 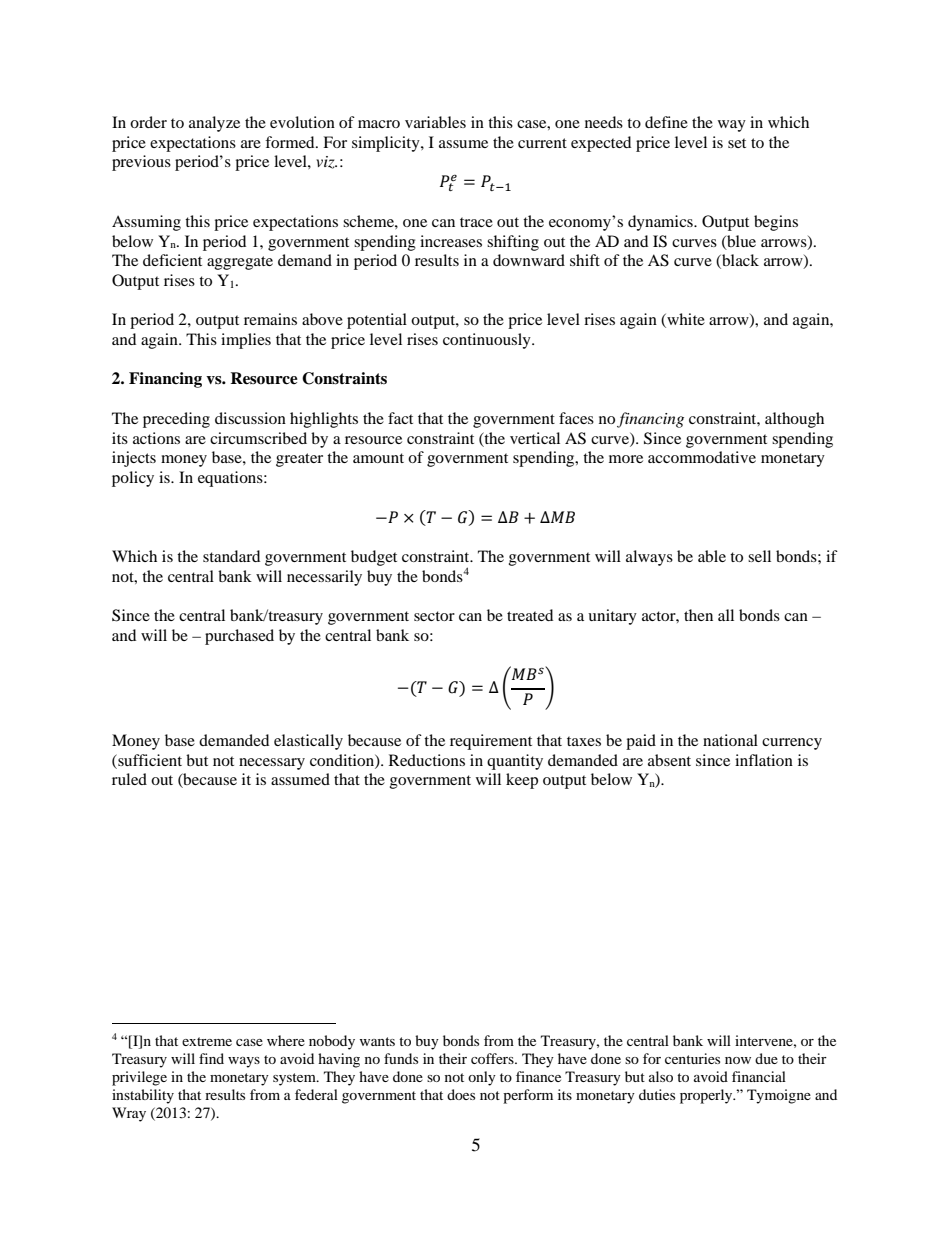 I want to click on keep, so click(x=522, y=781).
